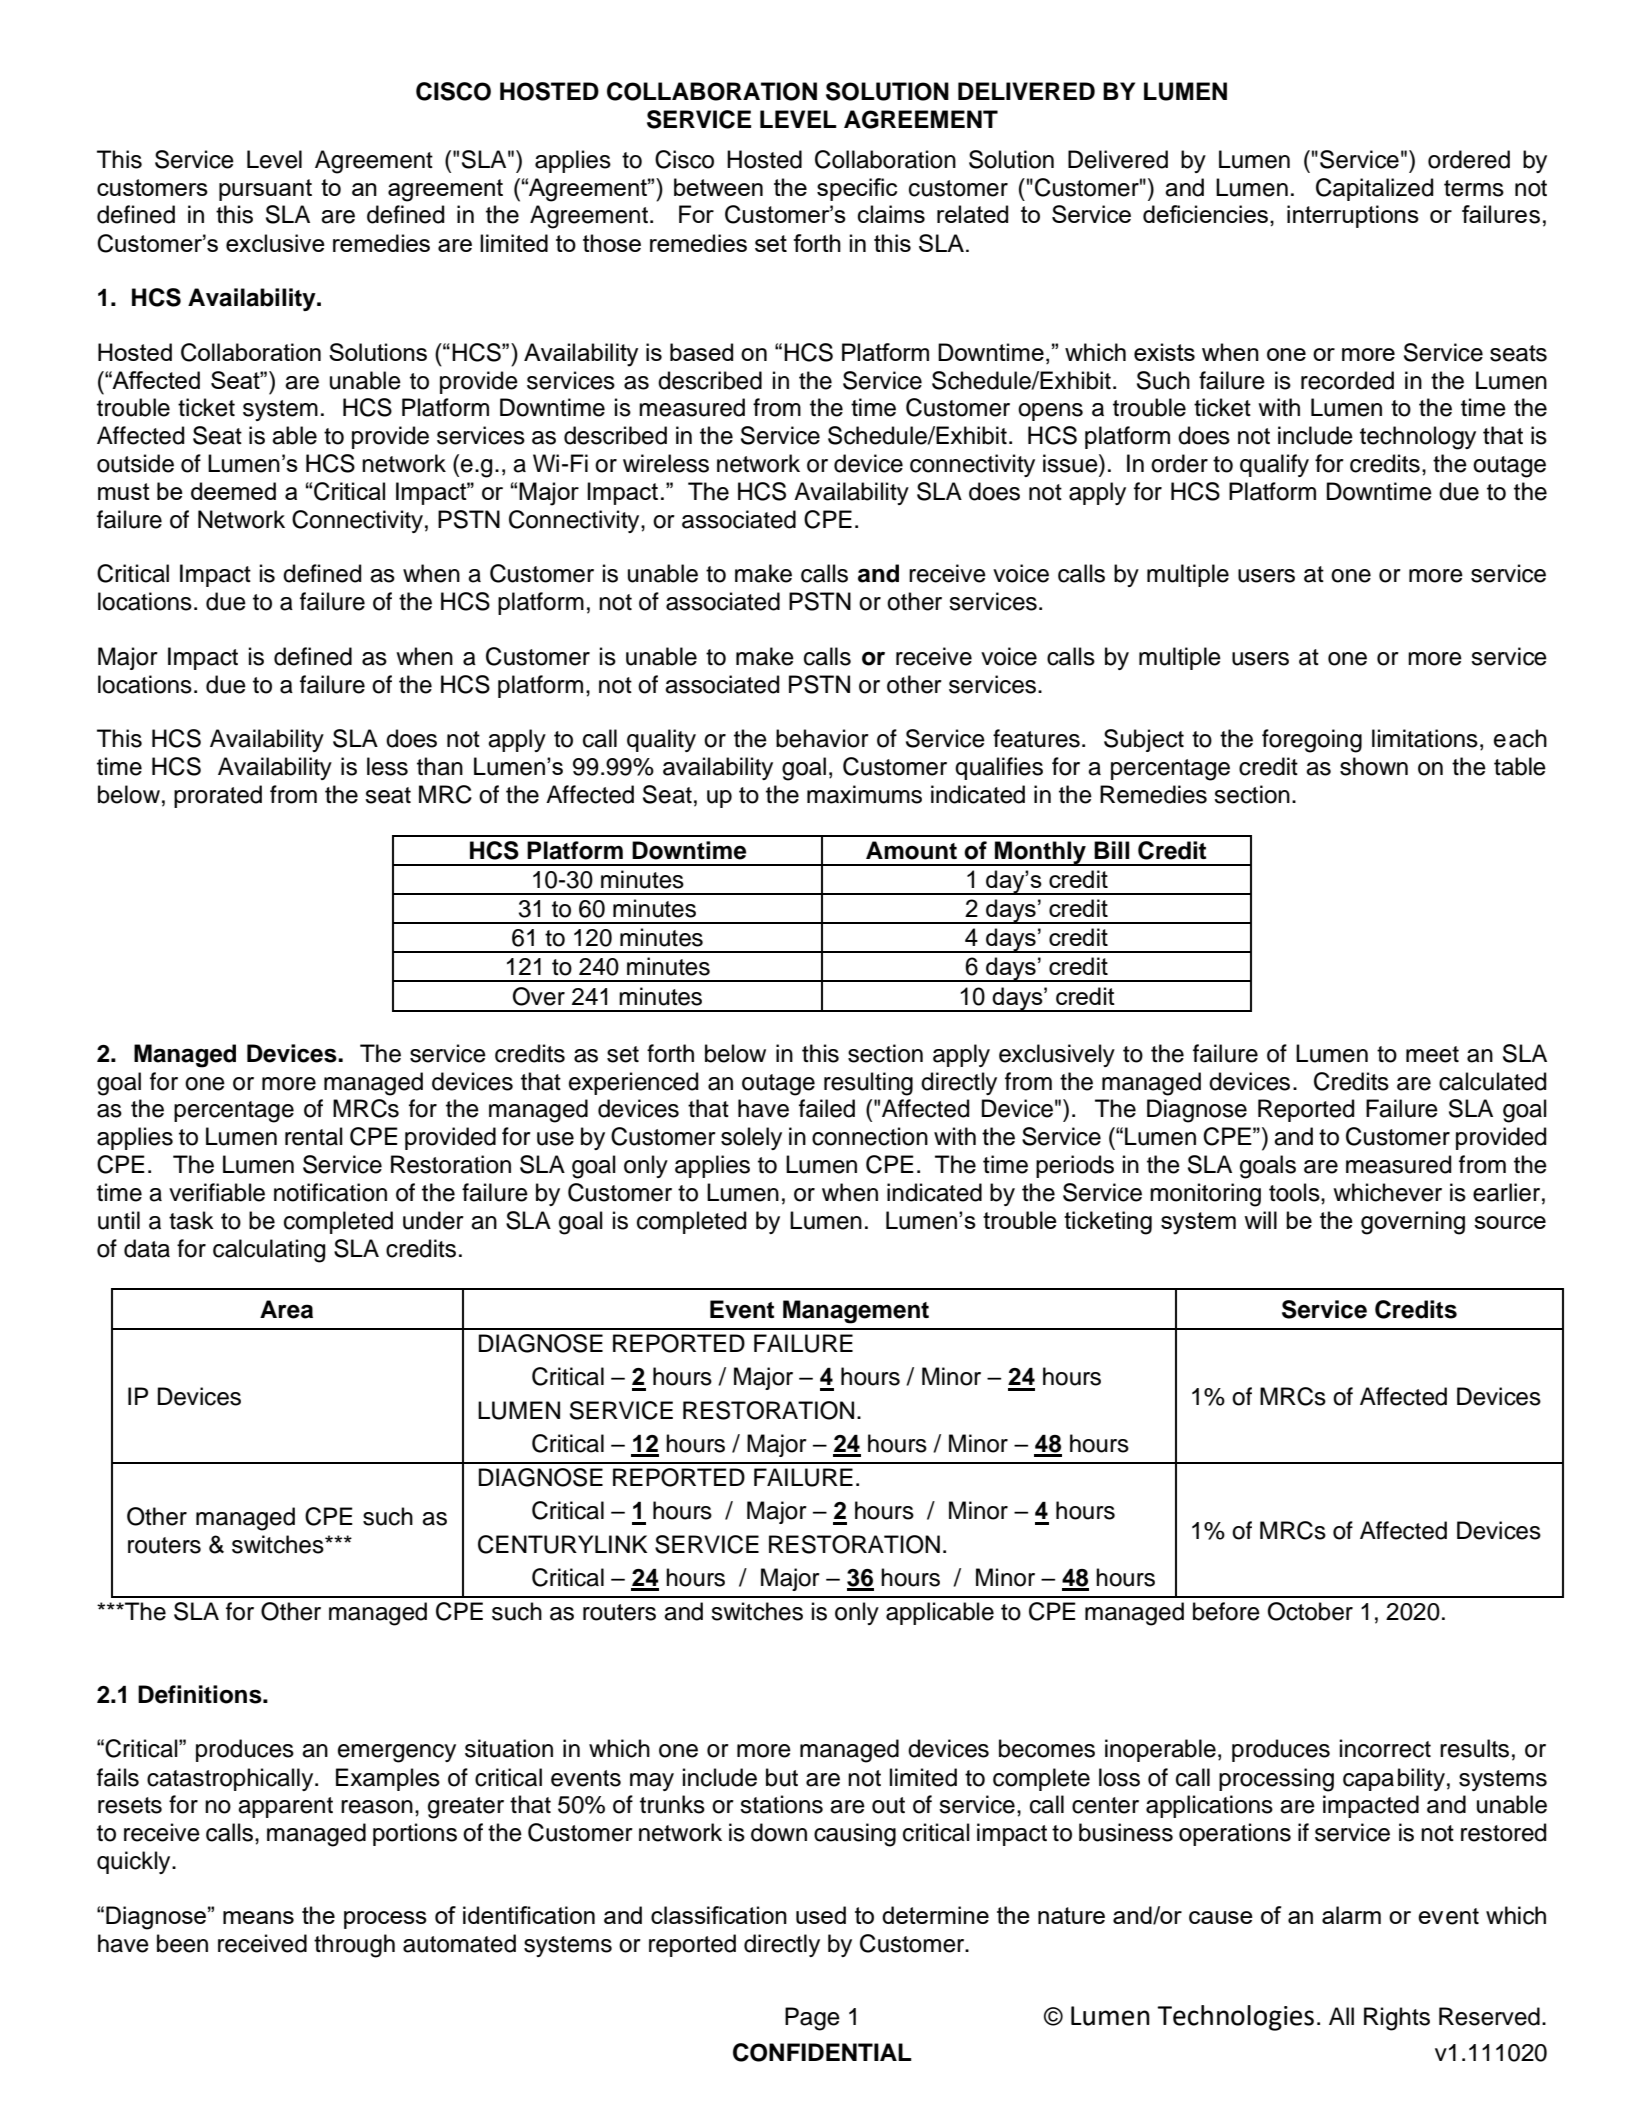  Describe the element at coordinates (891, 214) in the screenshot. I see `claims` at that location.
